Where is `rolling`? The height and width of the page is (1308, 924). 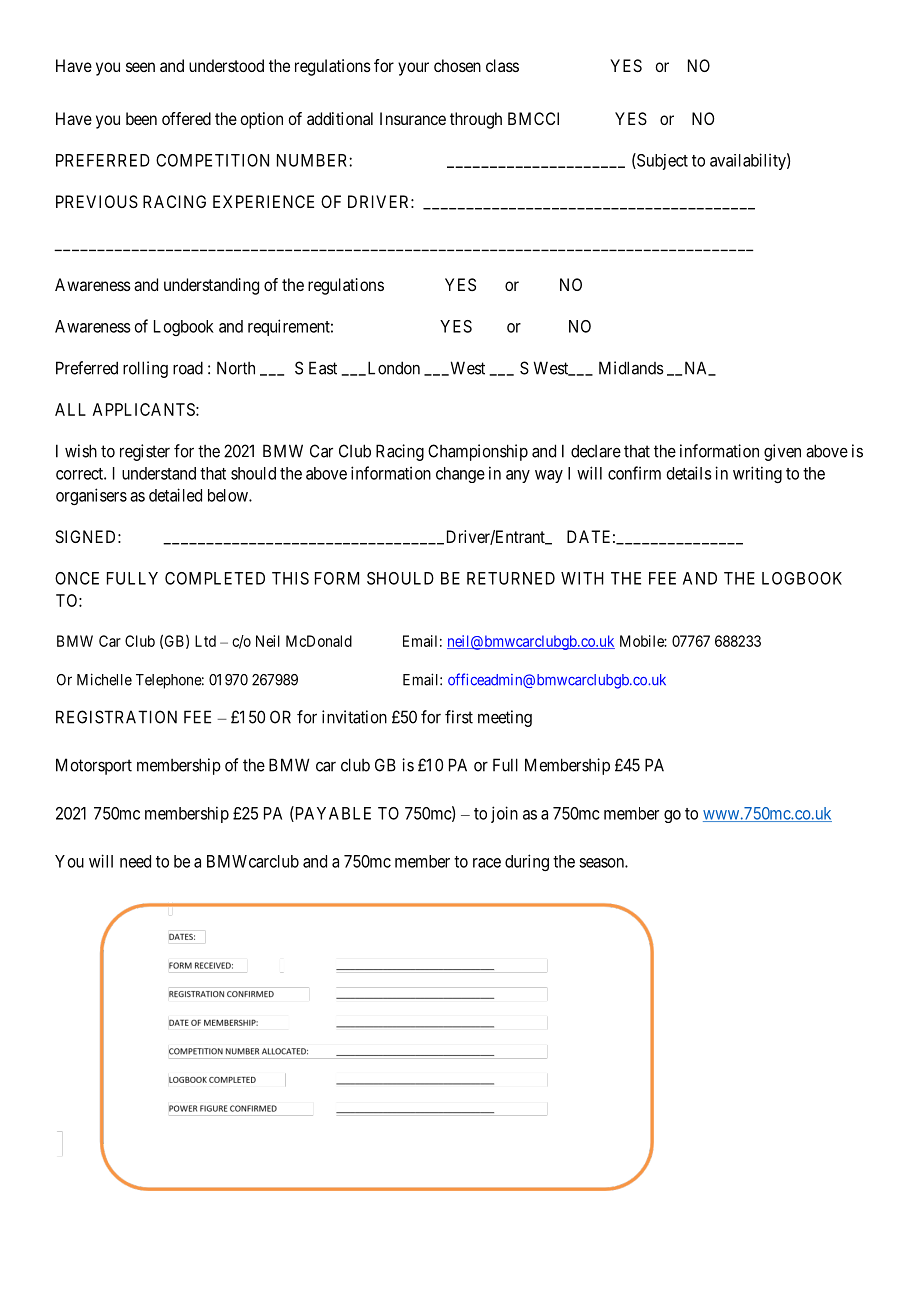
rolling is located at coordinates (145, 369).
